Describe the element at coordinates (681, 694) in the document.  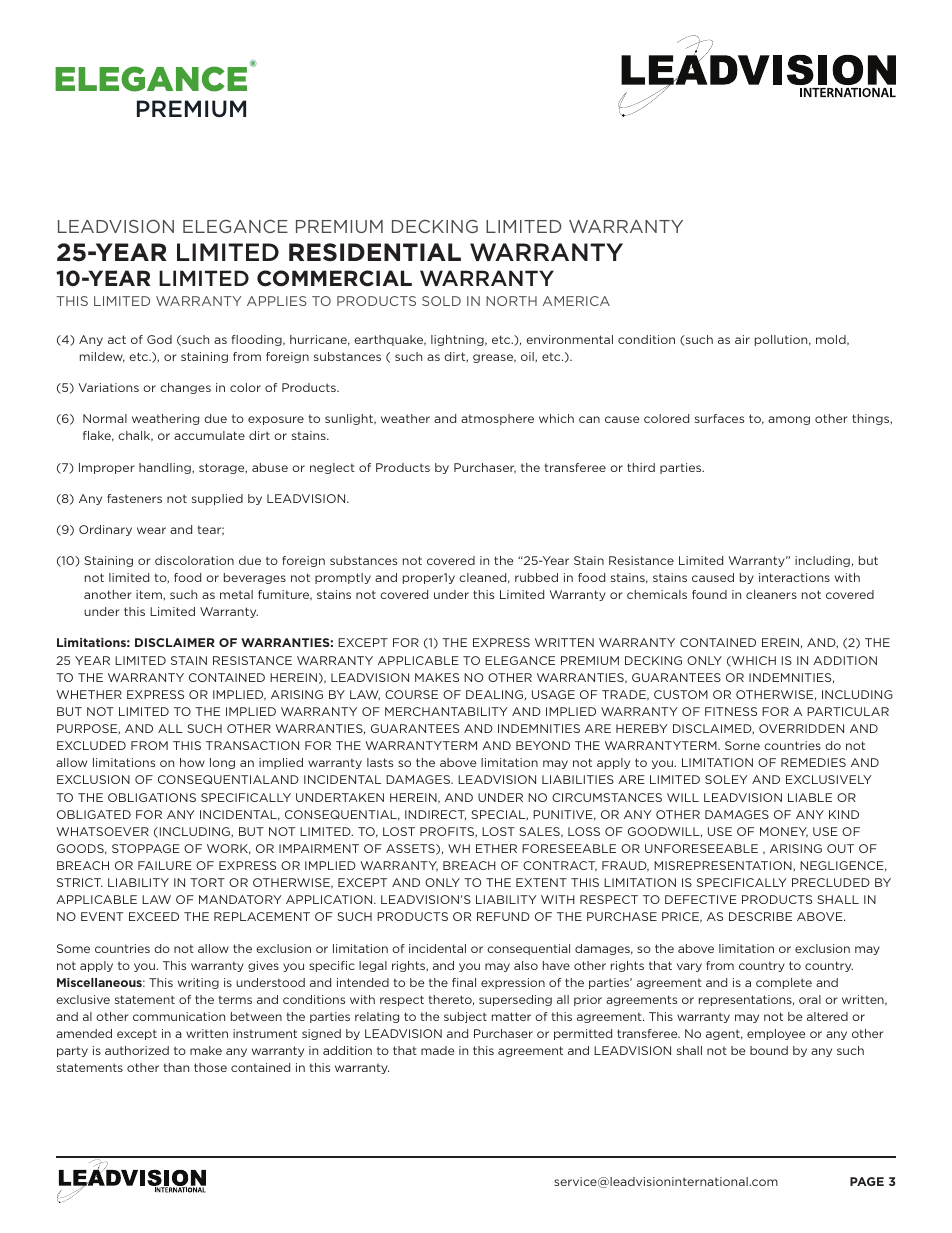
I see `CUSTOM` at that location.
